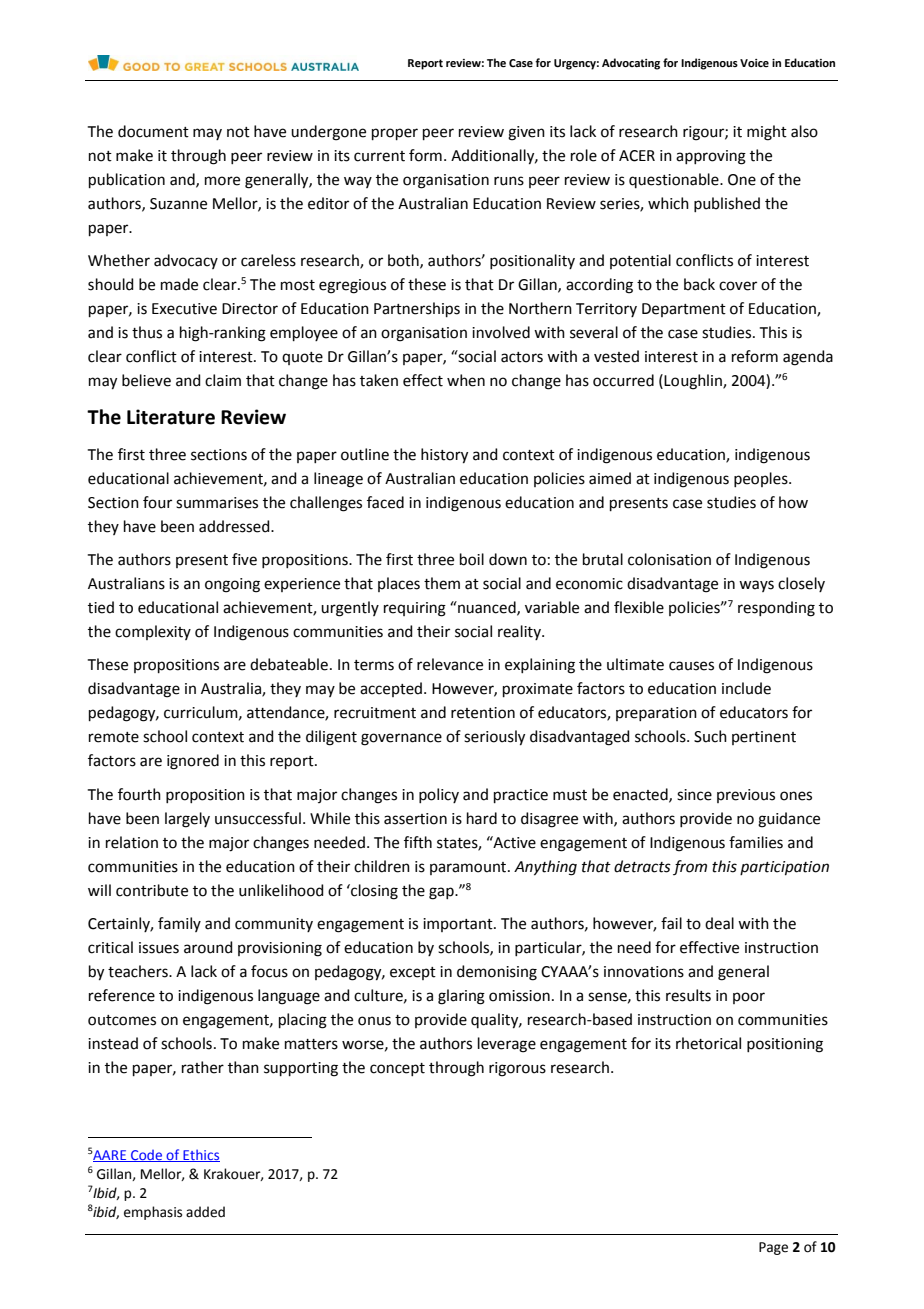  I want to click on added, so click(205, 1212).
